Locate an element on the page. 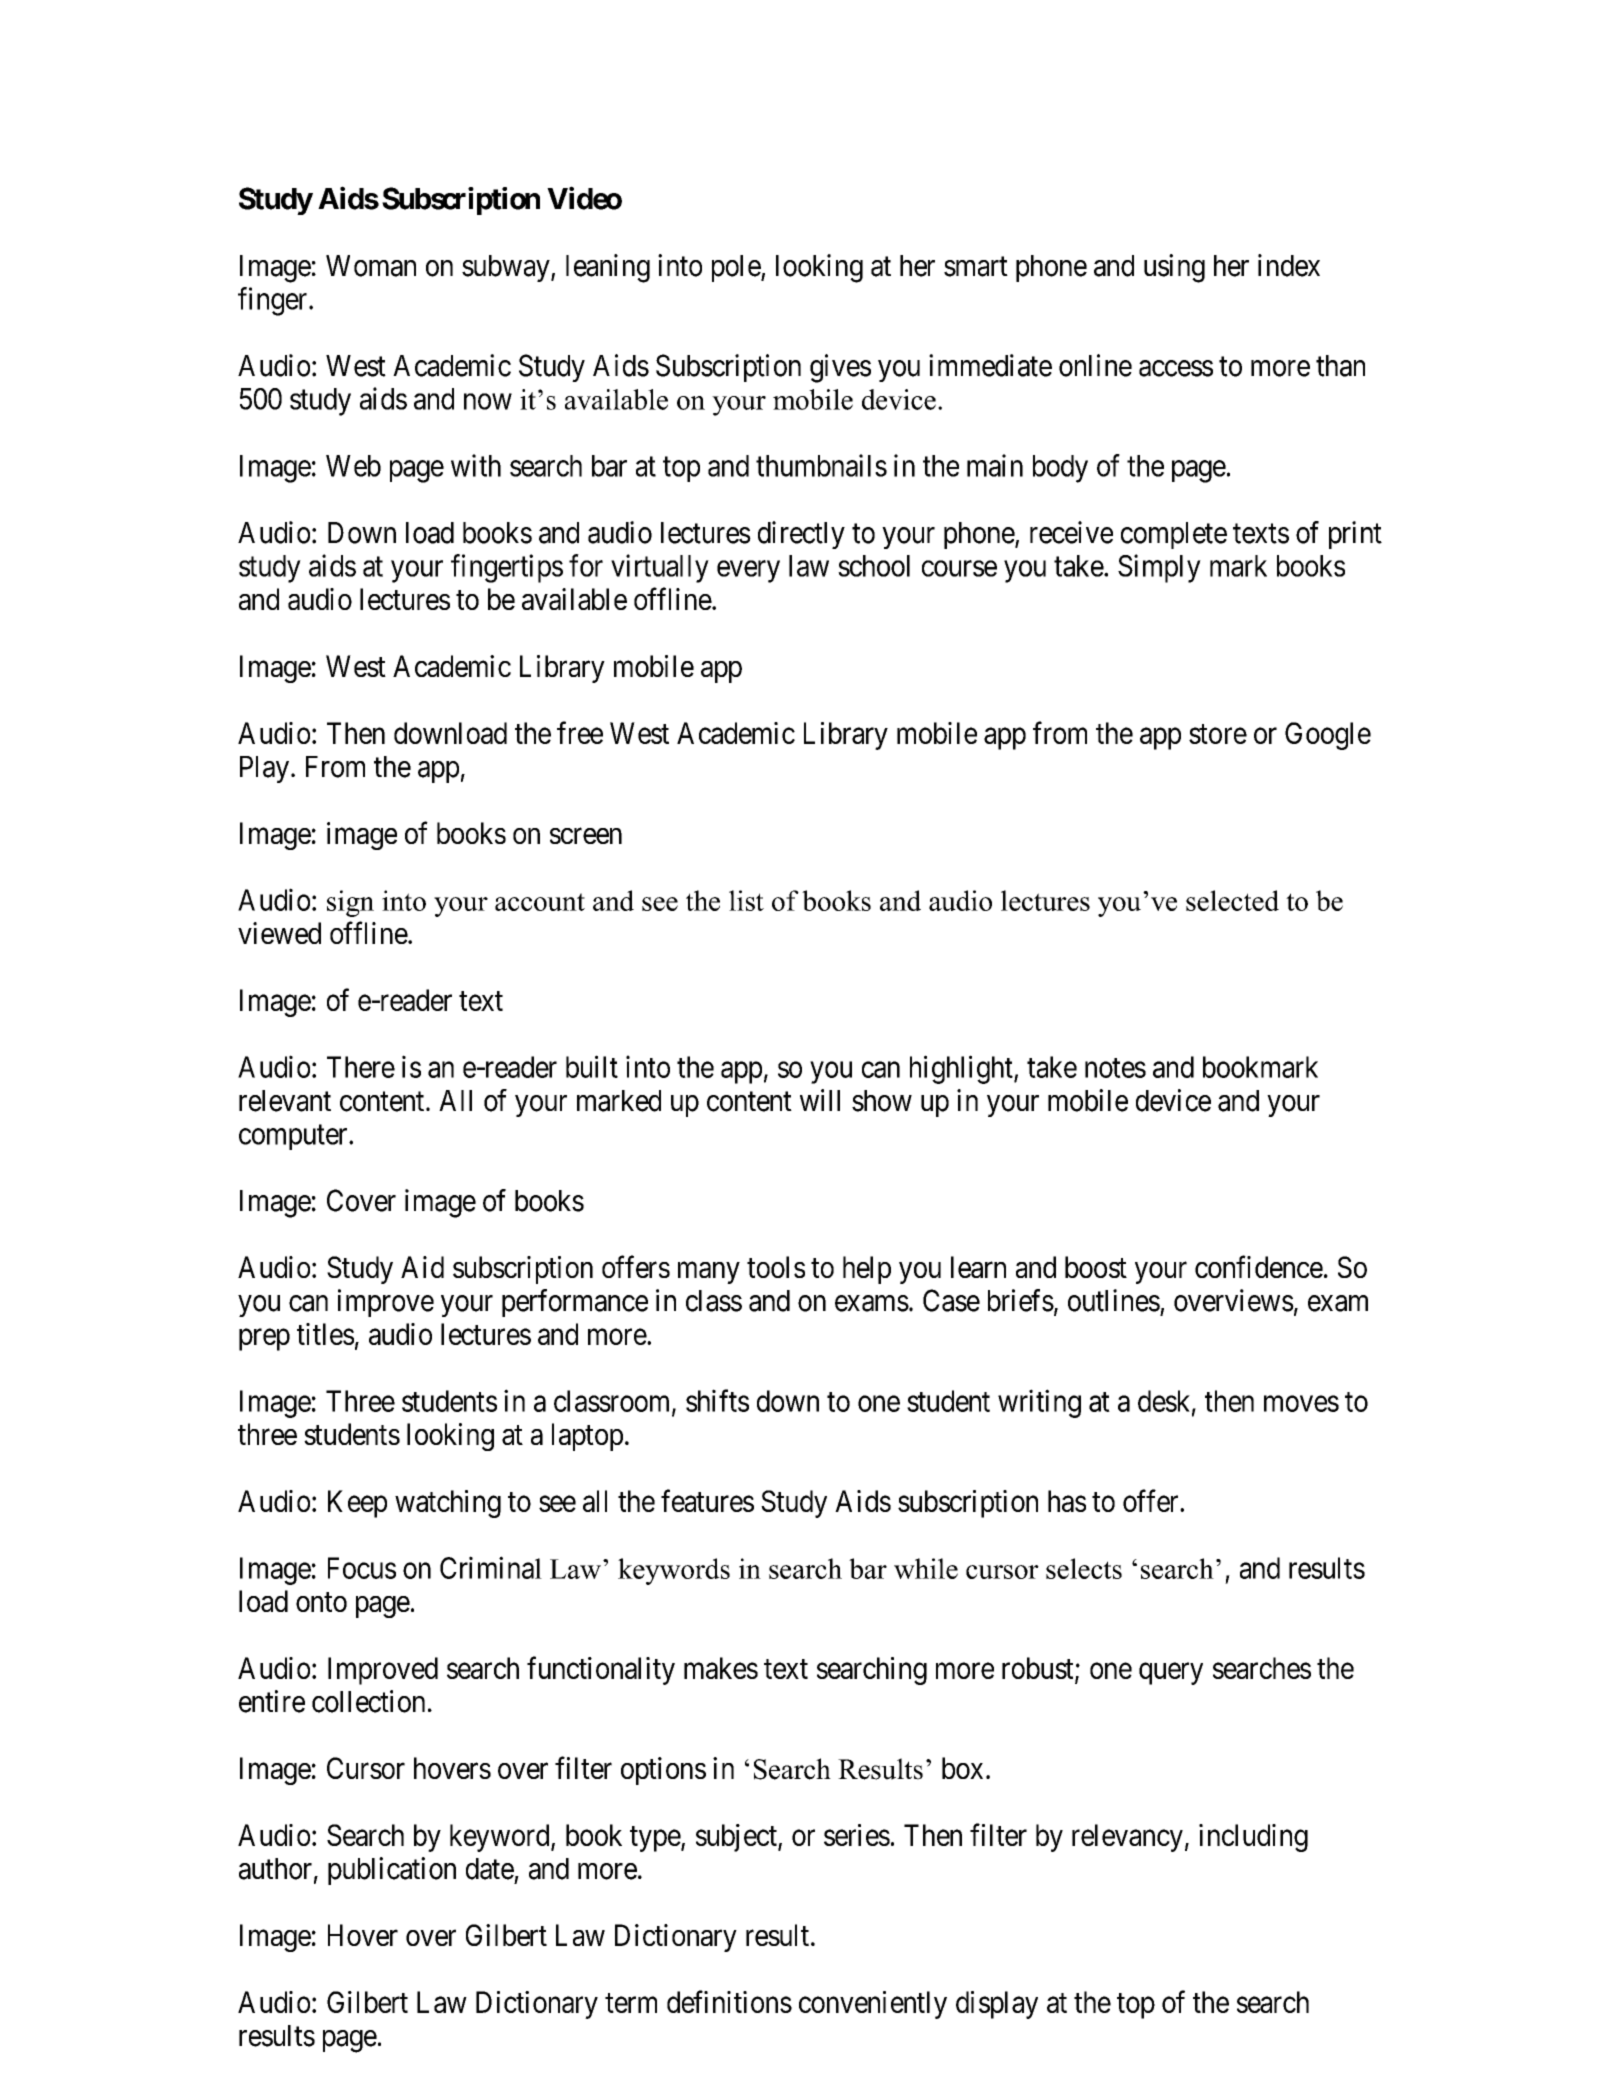 The height and width of the page is (2091, 1616). will is located at coordinates (820, 1100).
